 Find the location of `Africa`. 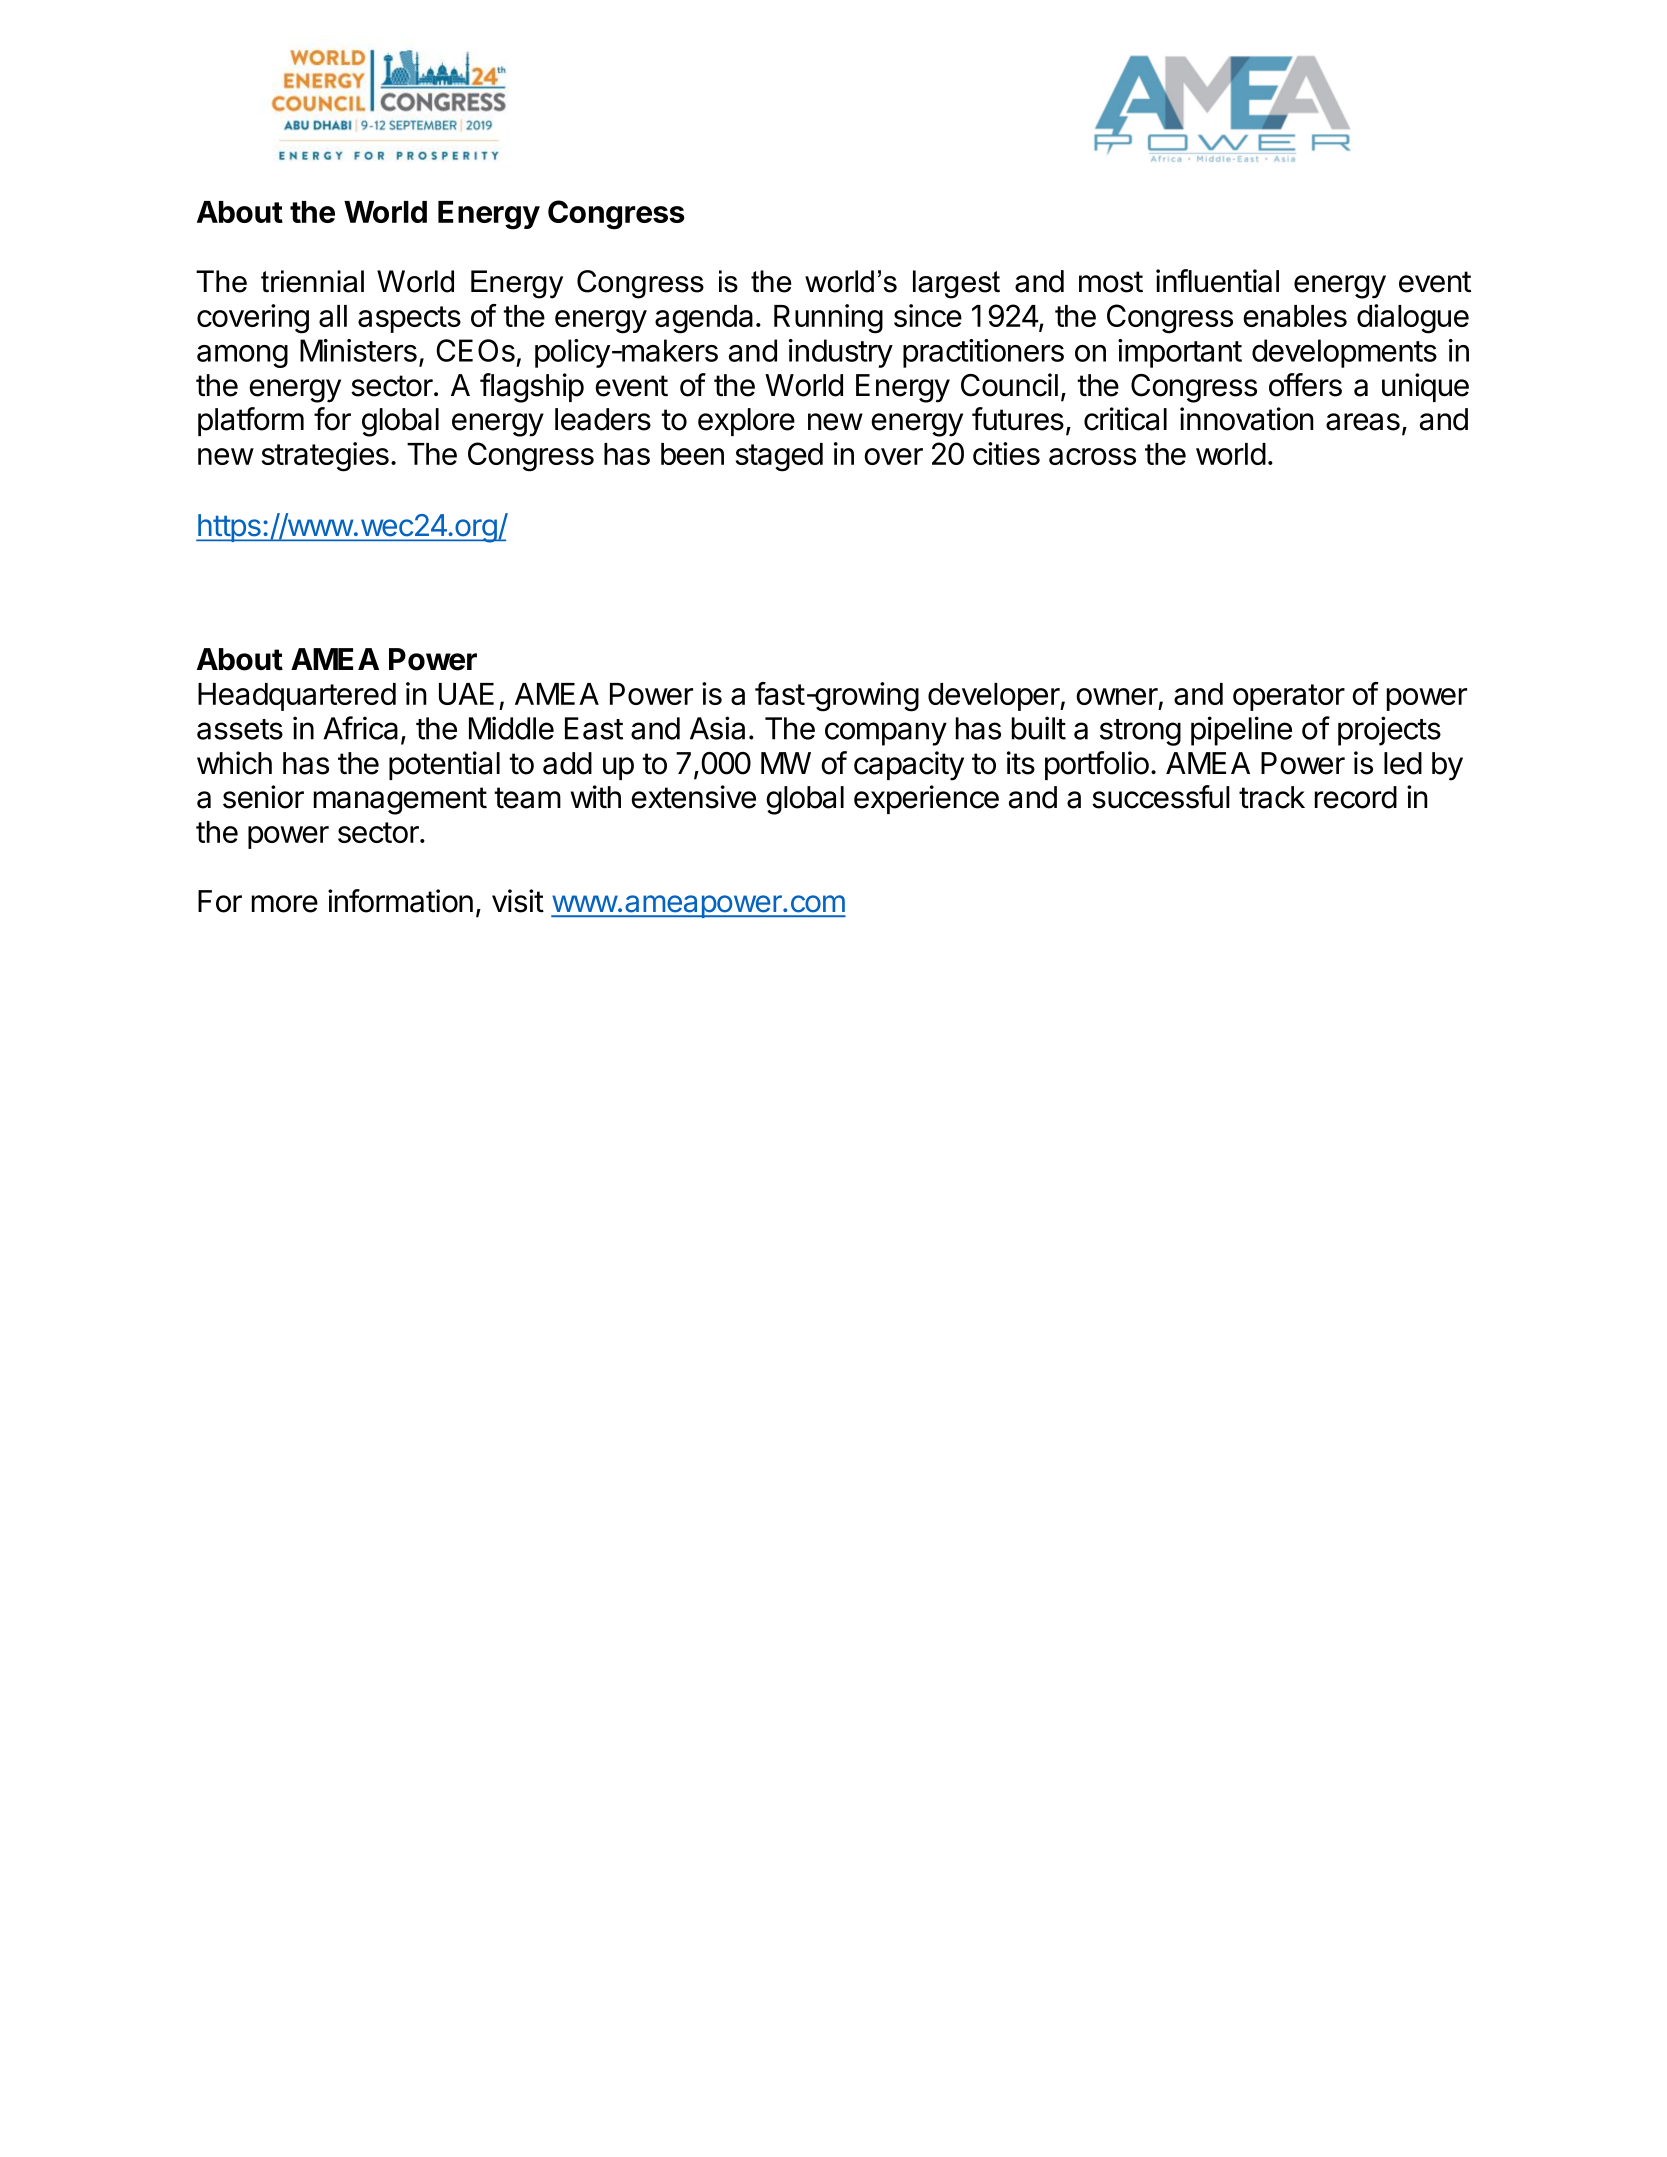

Africa is located at coordinates (360, 728).
